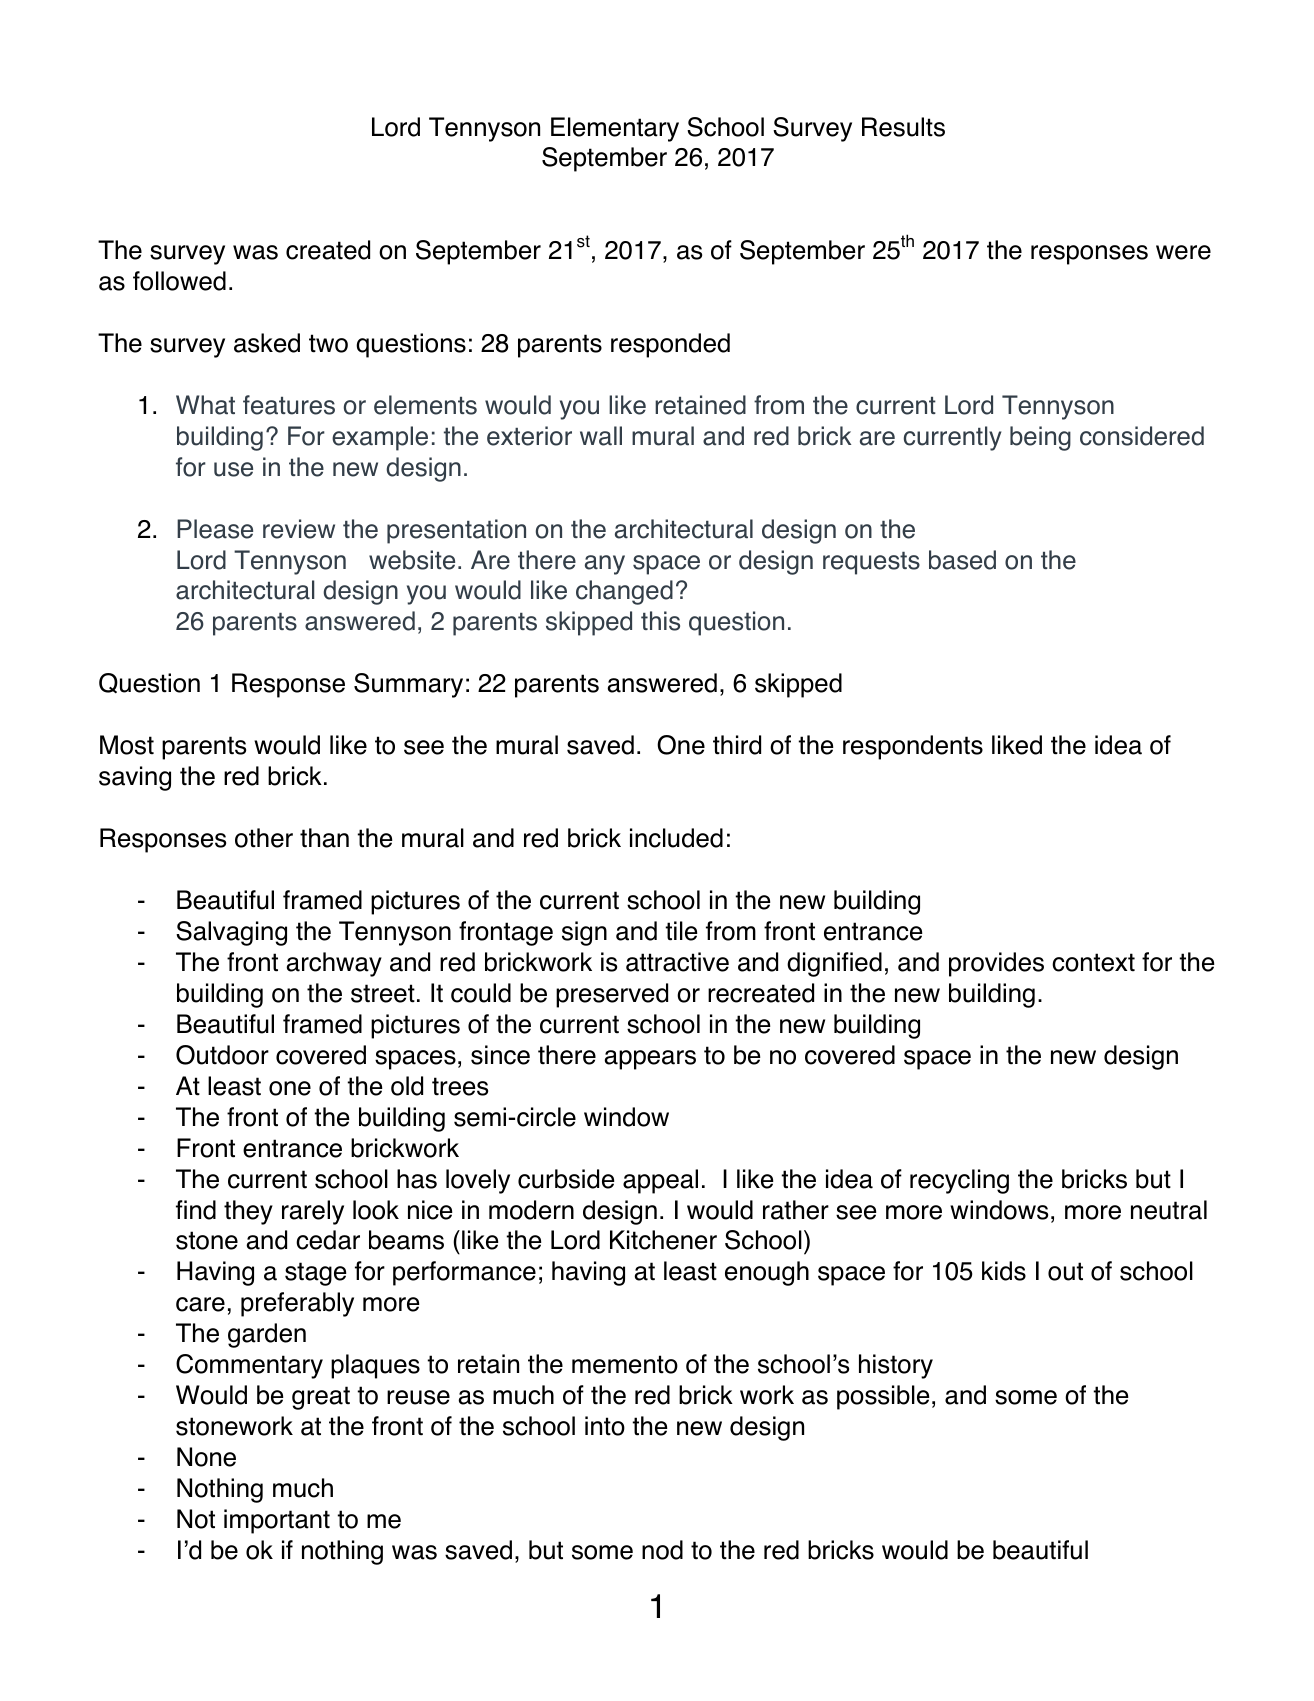 The height and width of the screenshot is (1701, 1314). I want to click on Elementary, so click(615, 129).
